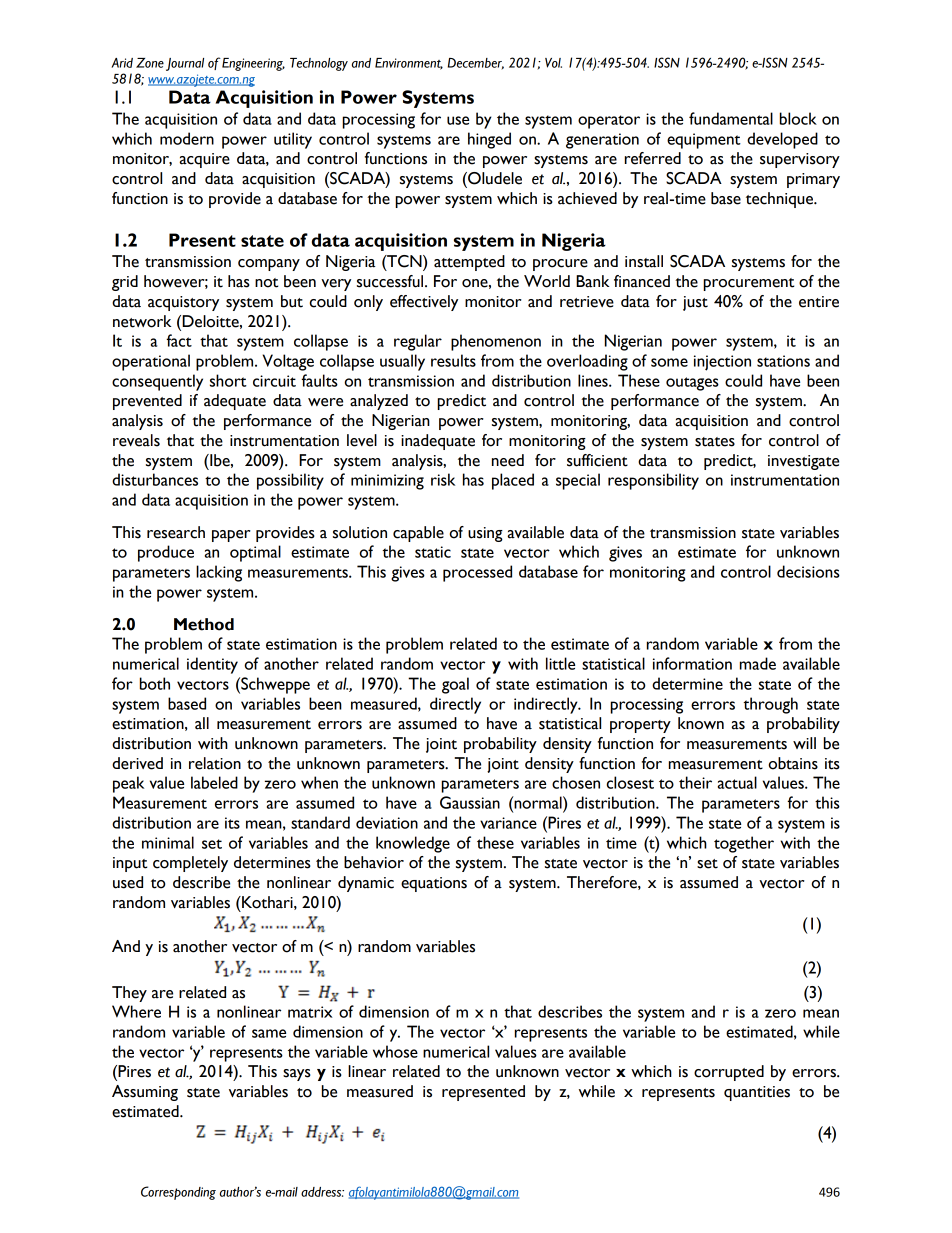 The height and width of the screenshot is (1233, 952). I want to click on made, so click(758, 663).
